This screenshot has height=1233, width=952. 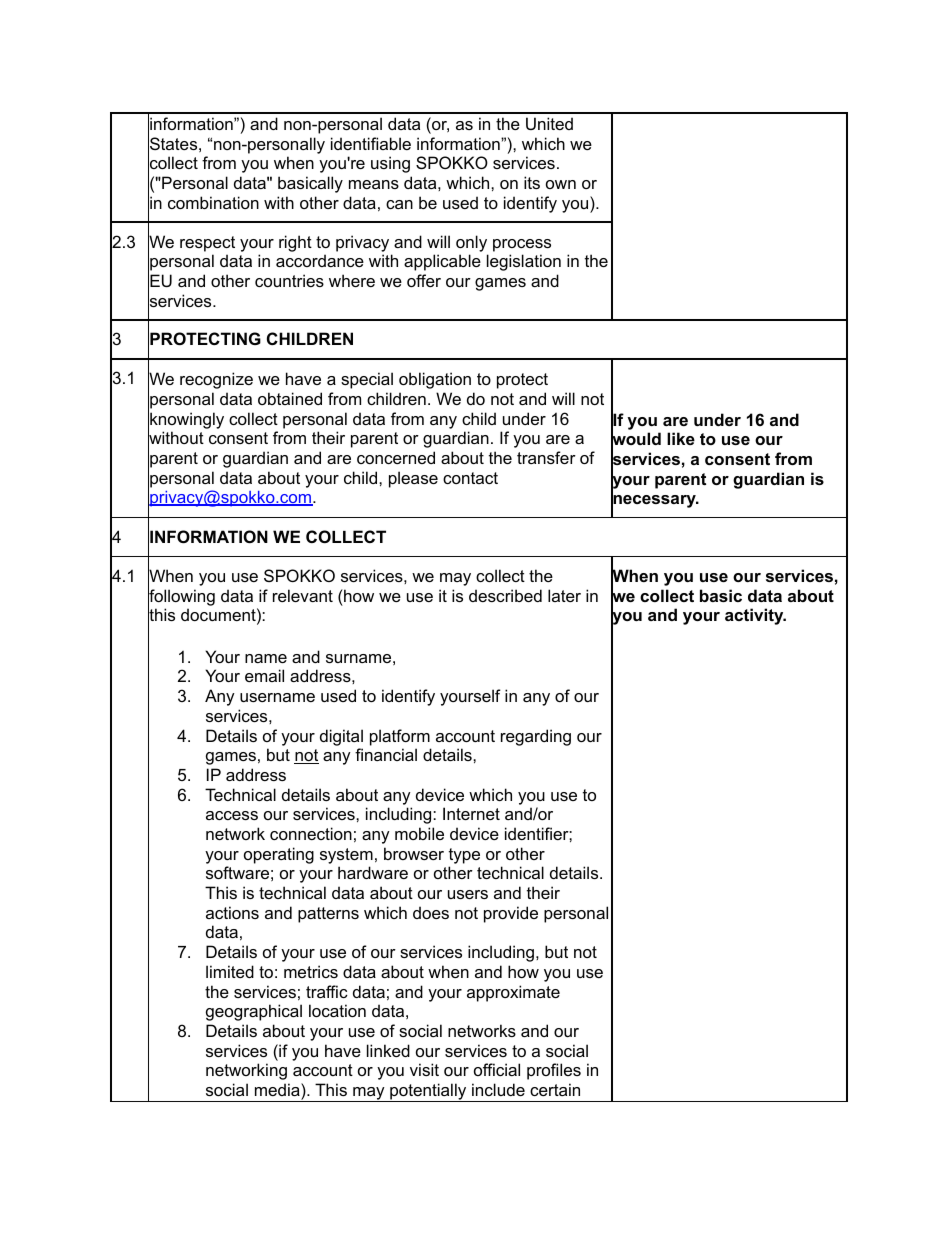 I want to click on regarding, so click(x=536, y=737).
